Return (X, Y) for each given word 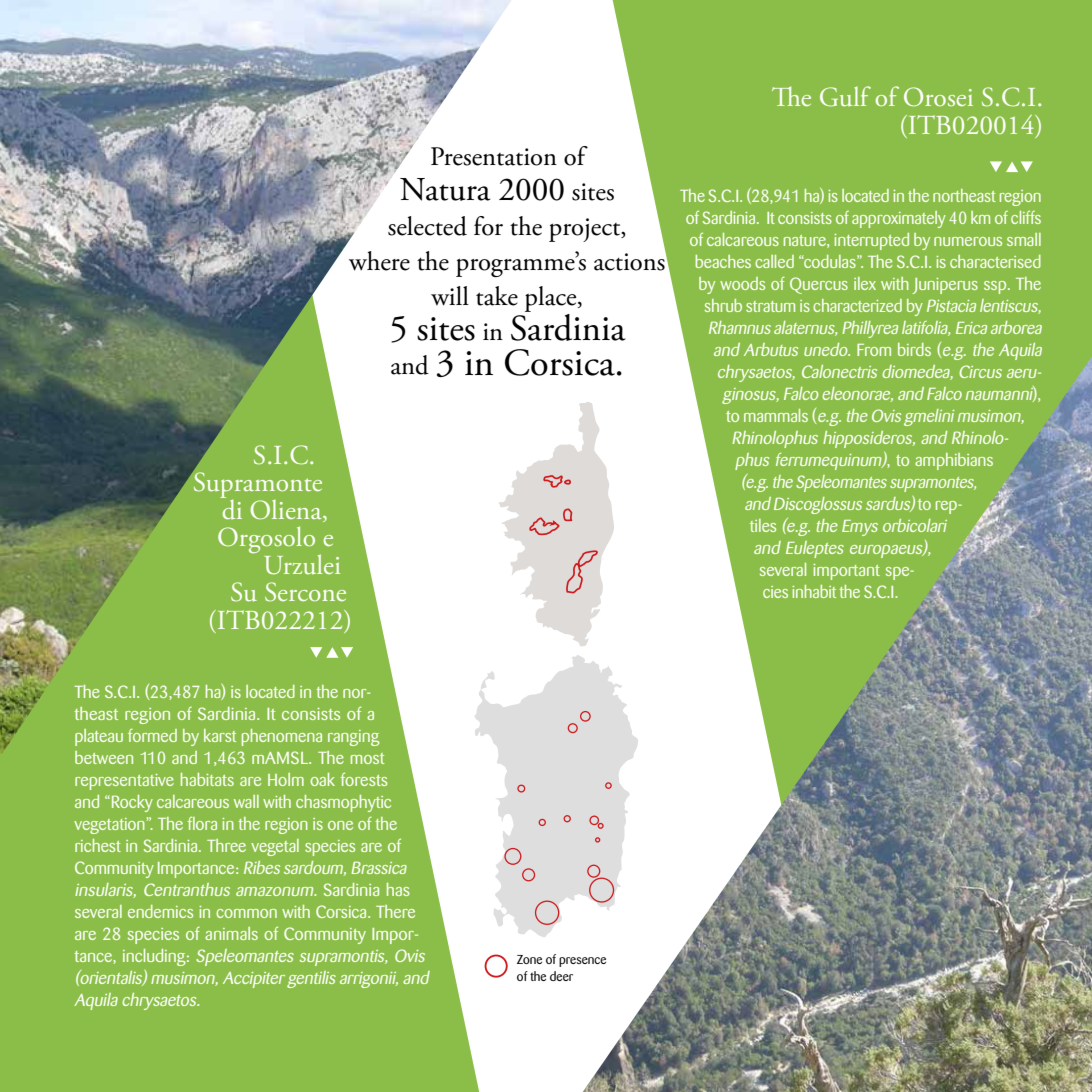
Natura (445, 189)
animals (231, 933)
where (379, 261)
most (368, 758)
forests (364, 779)
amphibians (954, 461)
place (552, 299)
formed (152, 735)
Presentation (494, 156)
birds (914, 349)
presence (582, 962)
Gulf (845, 96)
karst (220, 735)
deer (561, 976)
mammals (776, 415)
